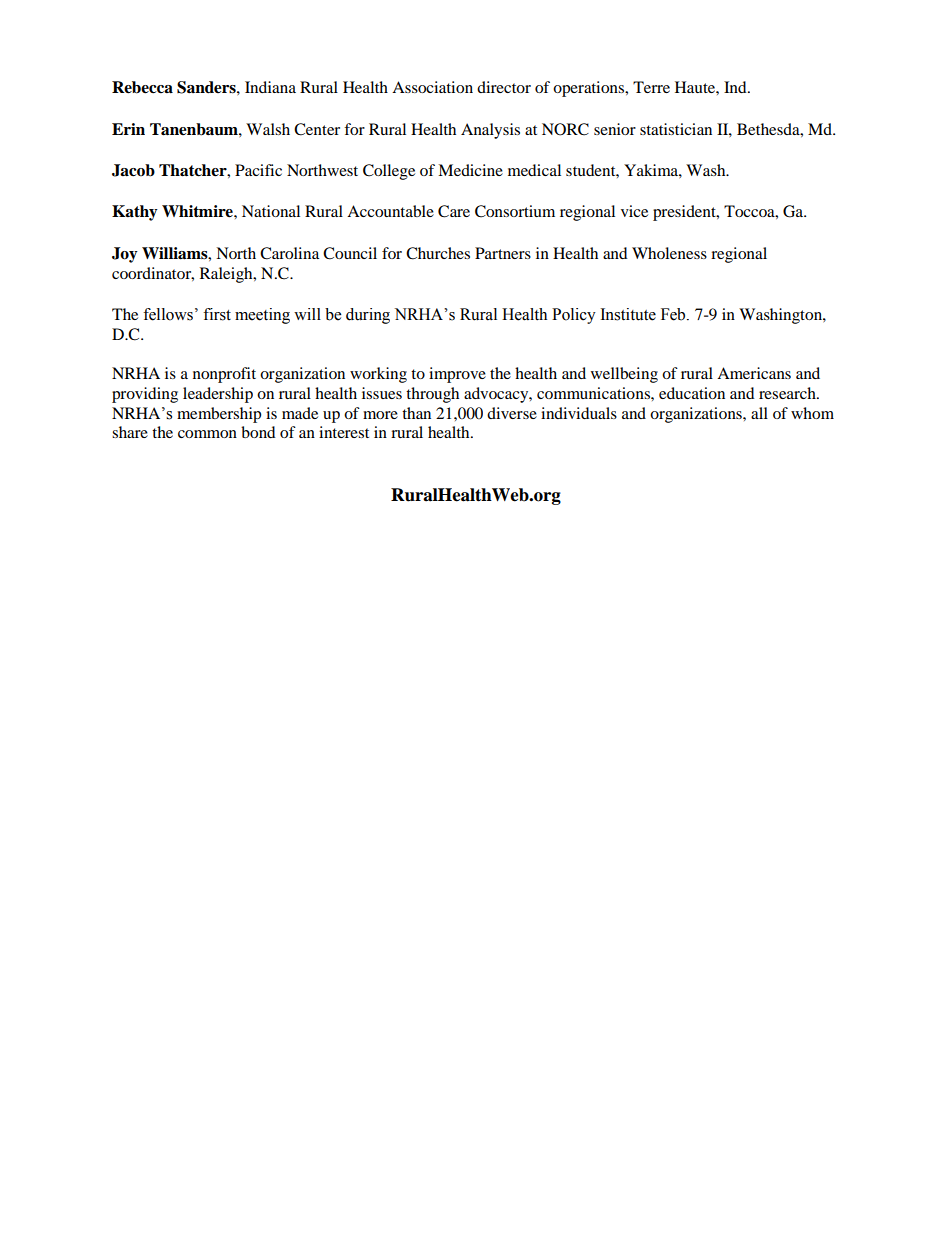 This screenshot has height=1233, width=952. Describe the element at coordinates (198, 211) in the screenshot. I see `Whitmire` at that location.
